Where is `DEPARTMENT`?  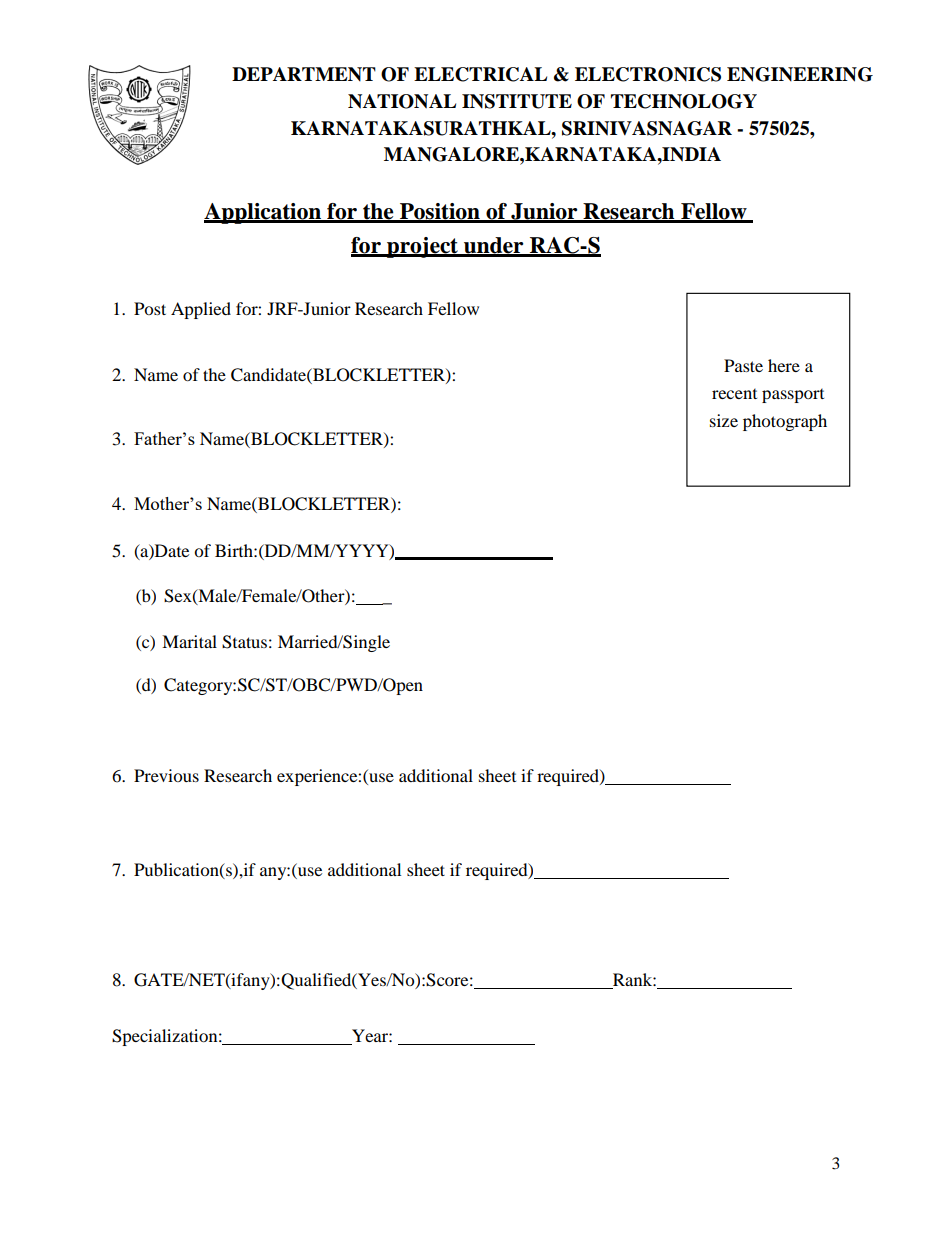
DEPARTMENT is located at coordinates (304, 74).
